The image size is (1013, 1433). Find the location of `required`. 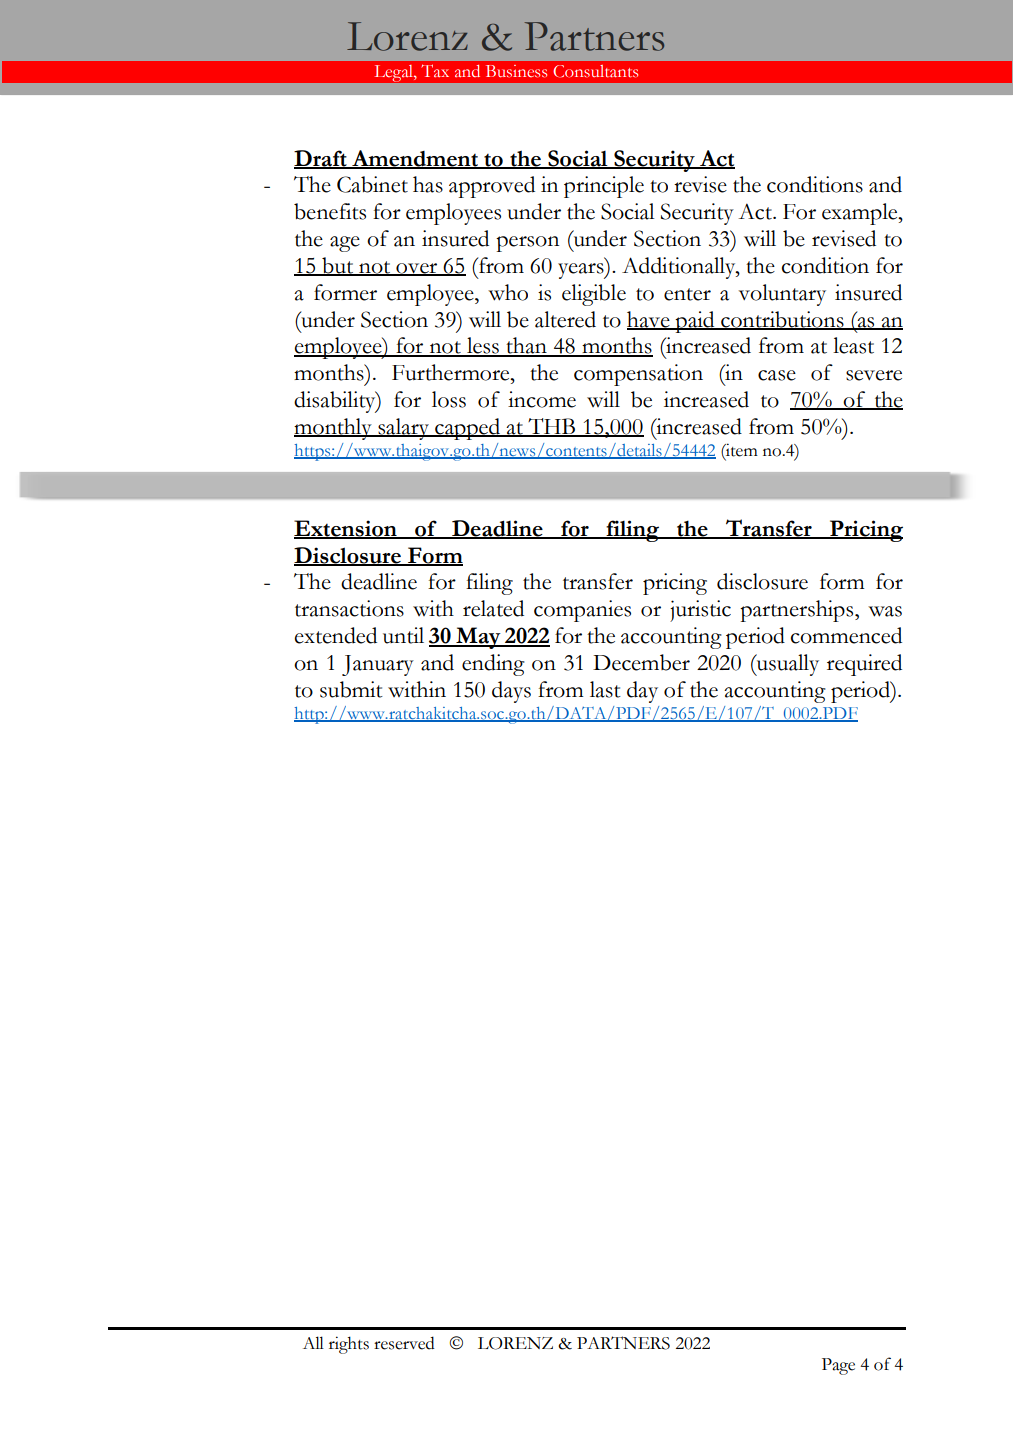

required is located at coordinates (864, 665).
